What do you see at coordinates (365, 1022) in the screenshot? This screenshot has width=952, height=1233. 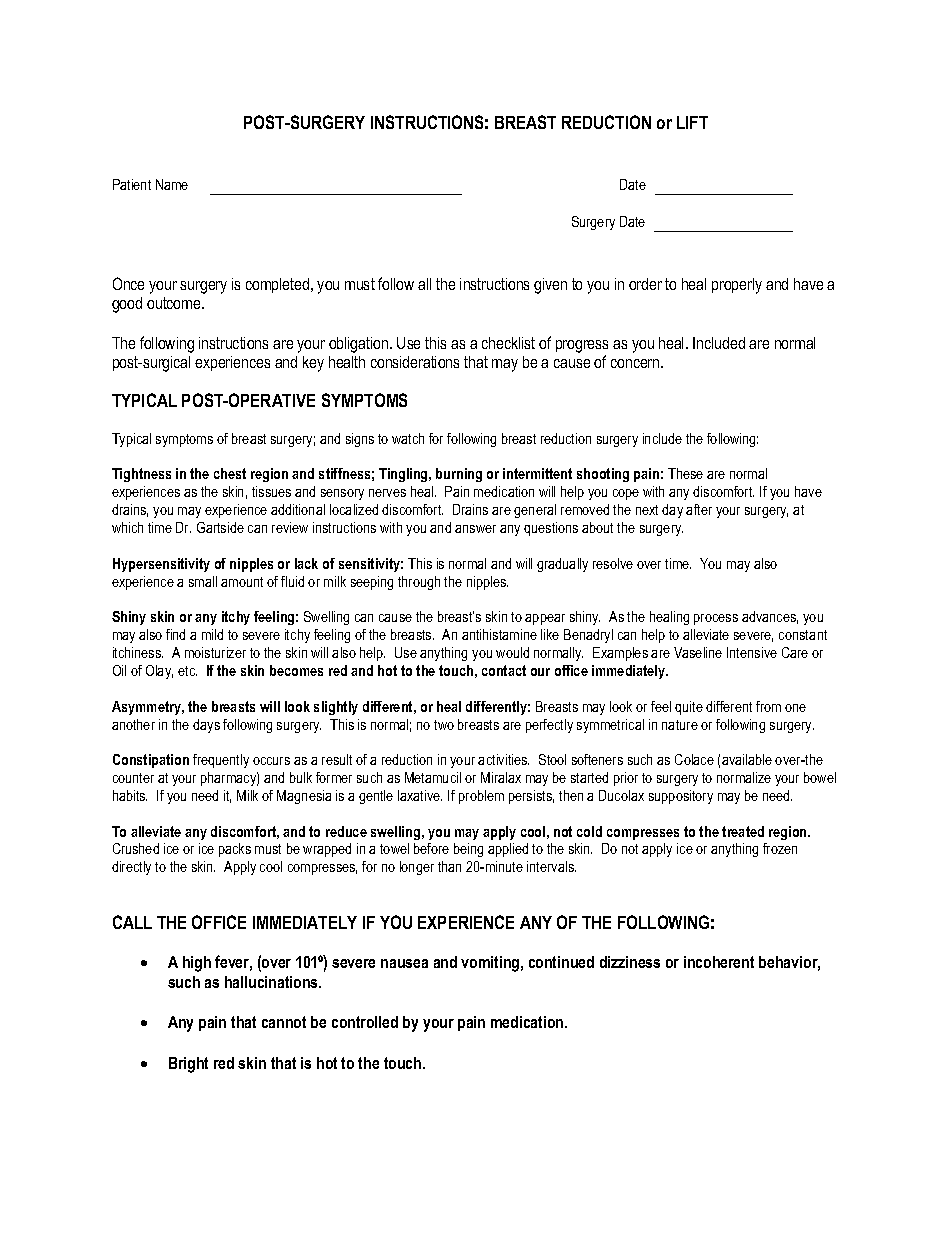 I see `controlled` at bounding box center [365, 1022].
